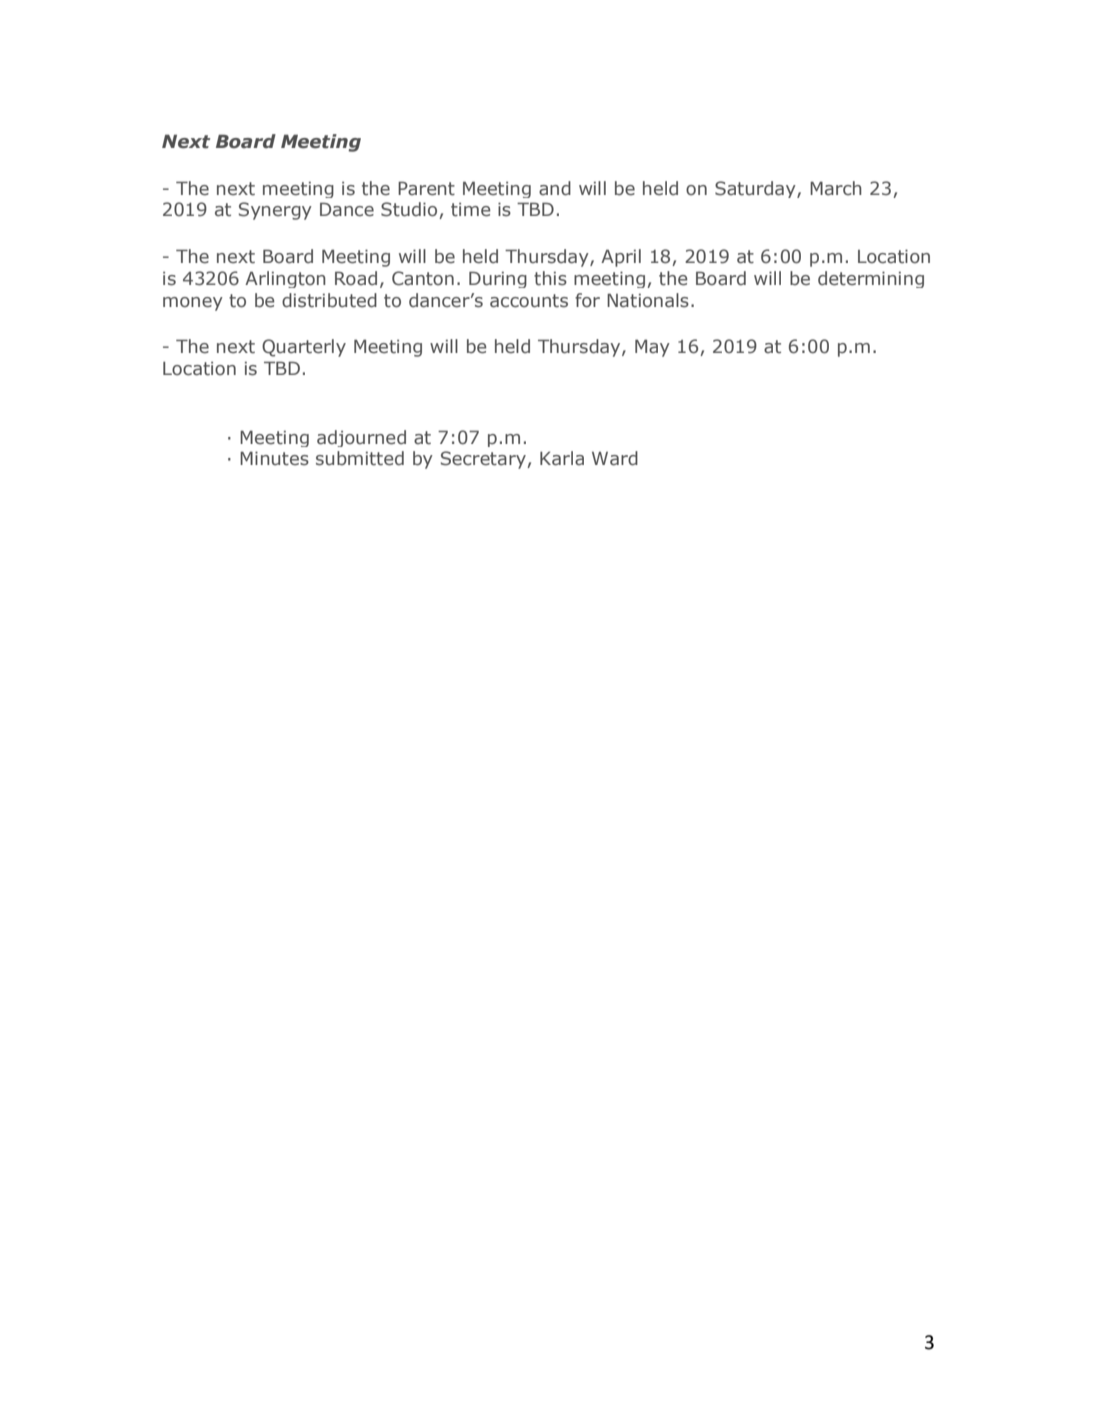 The image size is (1095, 1417). What do you see at coordinates (562, 458) in the page?
I see `Karla` at bounding box center [562, 458].
